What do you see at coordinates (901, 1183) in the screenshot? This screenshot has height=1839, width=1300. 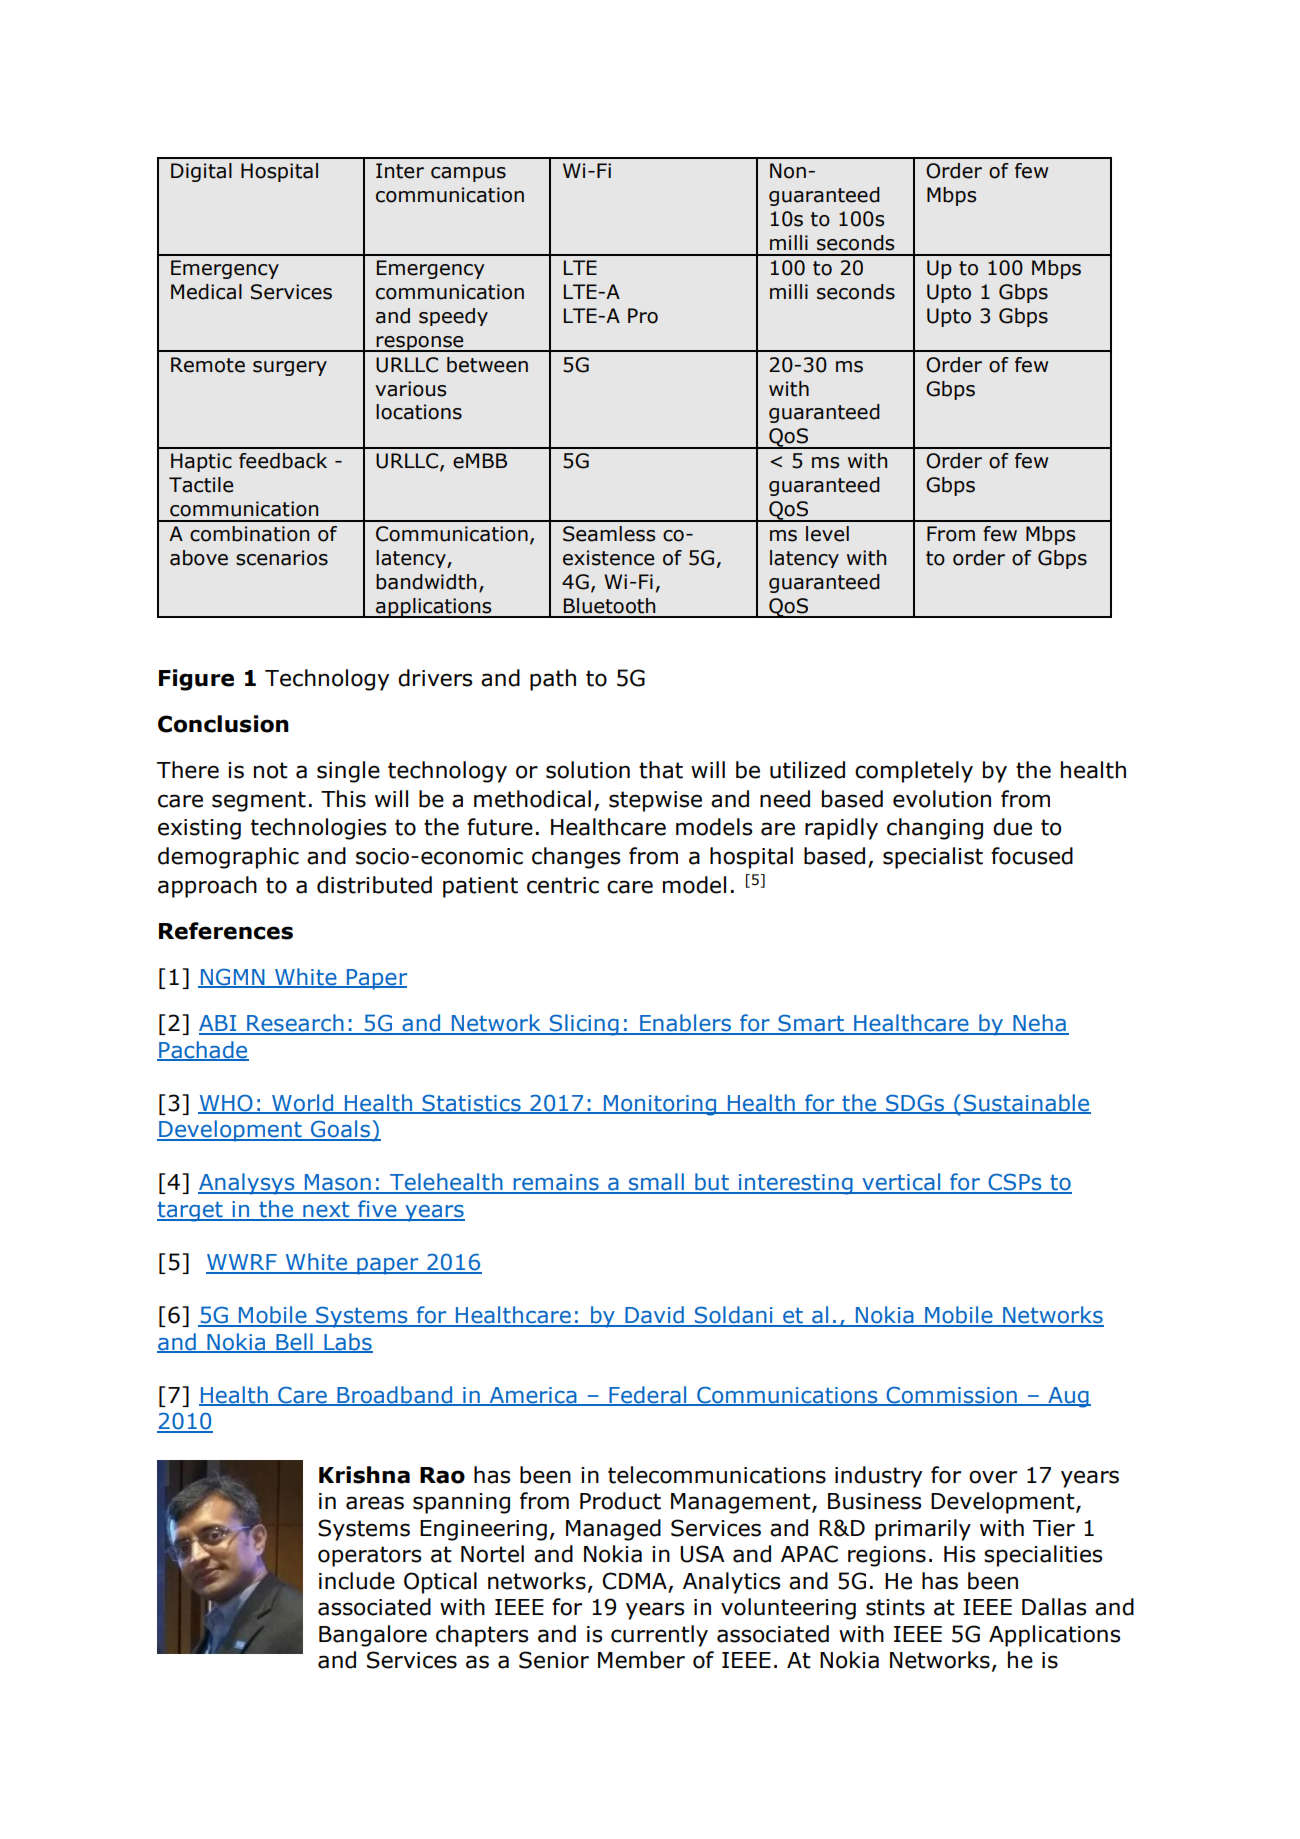 I see `vertical` at bounding box center [901, 1183].
